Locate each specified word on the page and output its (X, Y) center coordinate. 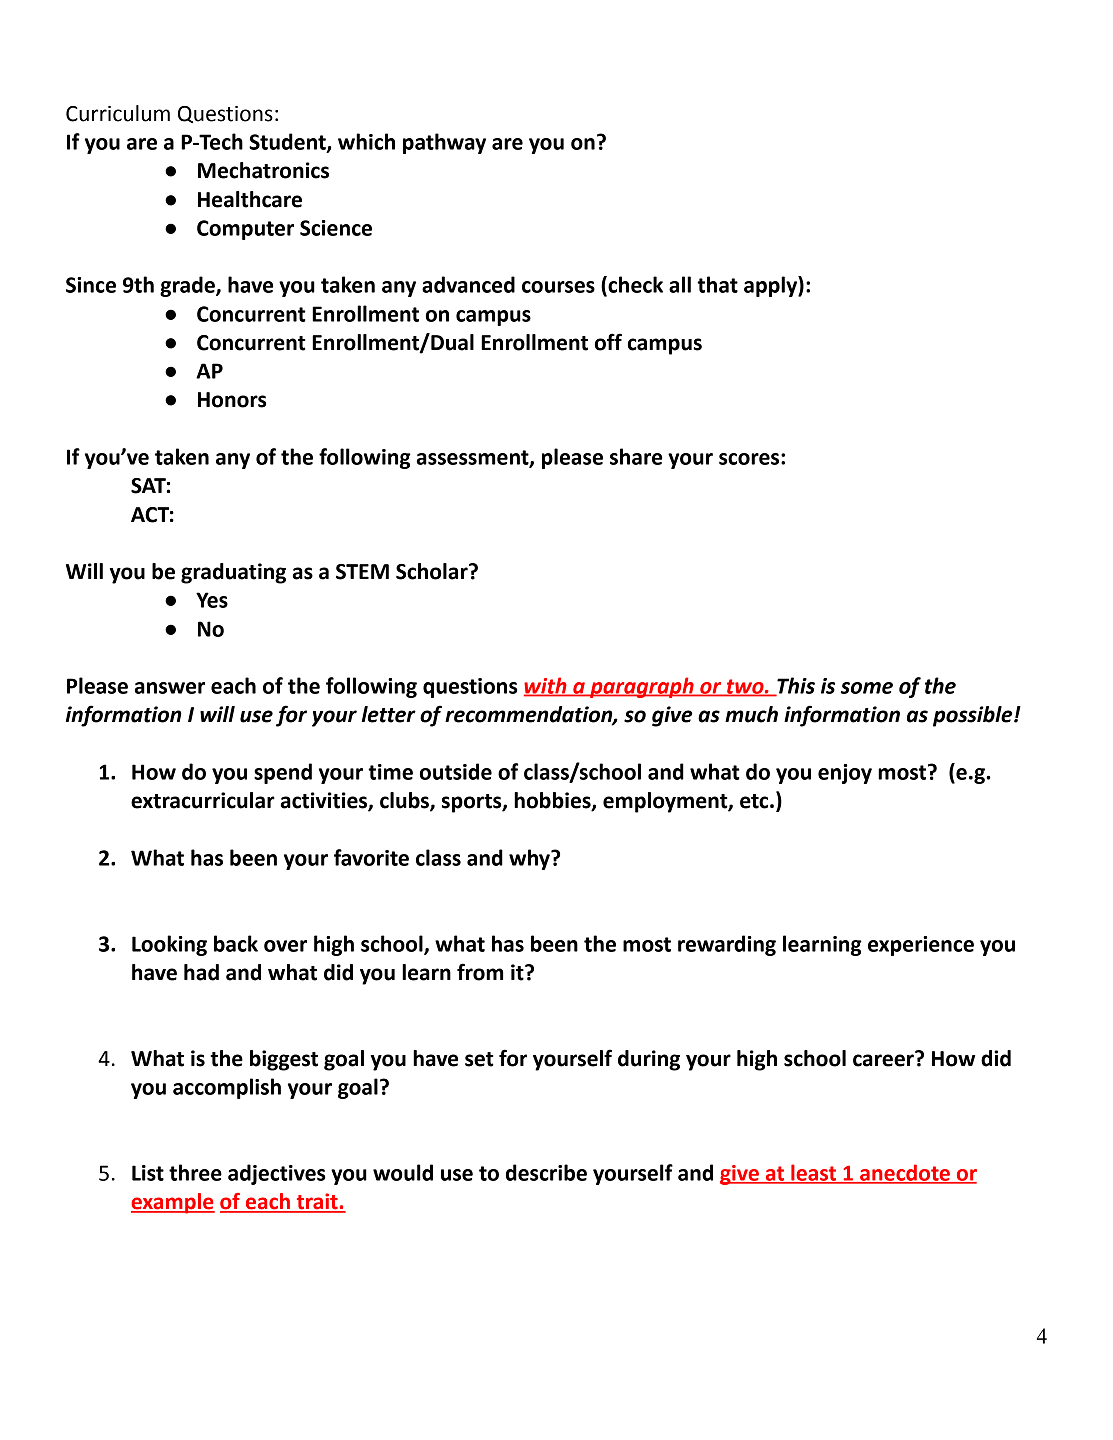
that (717, 284)
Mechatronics (263, 170)
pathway (444, 143)
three (195, 1172)
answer (170, 688)
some (867, 688)
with (546, 686)
